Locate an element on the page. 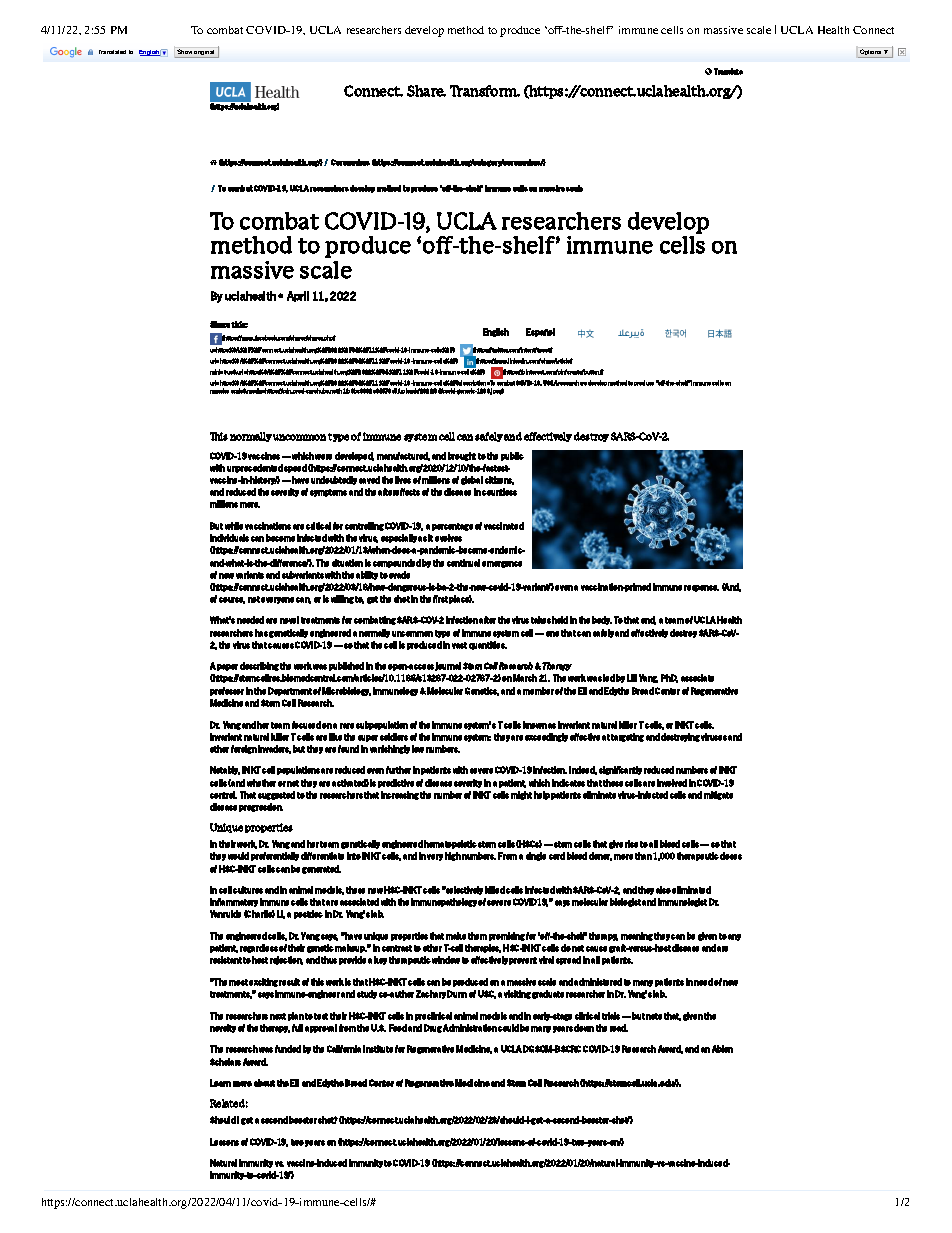 The height and width of the page is (1233, 952). public is located at coordinates (512, 456).
